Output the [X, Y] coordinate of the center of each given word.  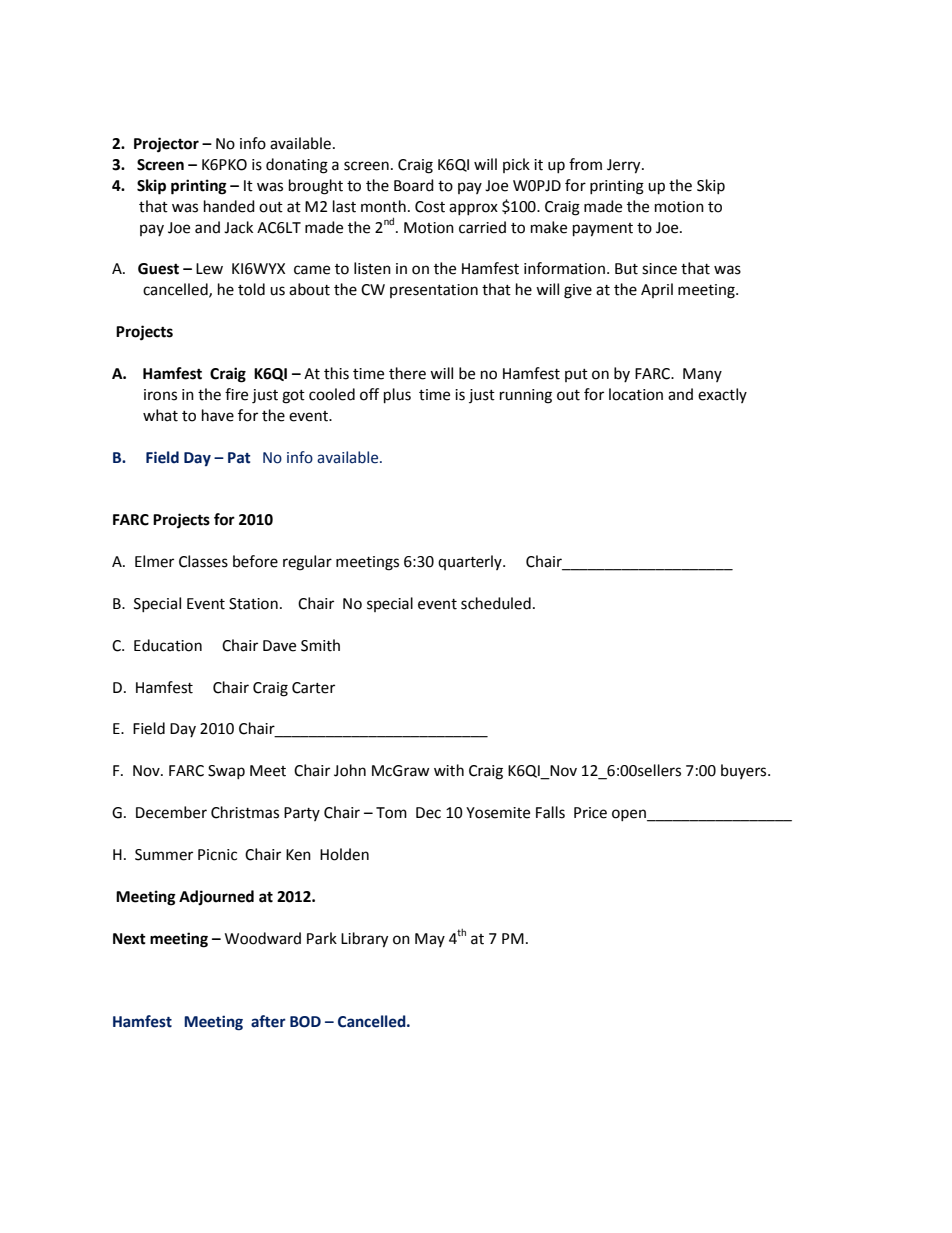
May [430, 940]
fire [236, 394]
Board [414, 185]
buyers [745, 771]
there [407, 373]
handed [229, 206]
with [449, 770]
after [268, 1021]
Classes [203, 561]
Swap [226, 772]
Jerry [625, 166]
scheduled [496, 603]
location [636, 394]
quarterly [471, 562]
